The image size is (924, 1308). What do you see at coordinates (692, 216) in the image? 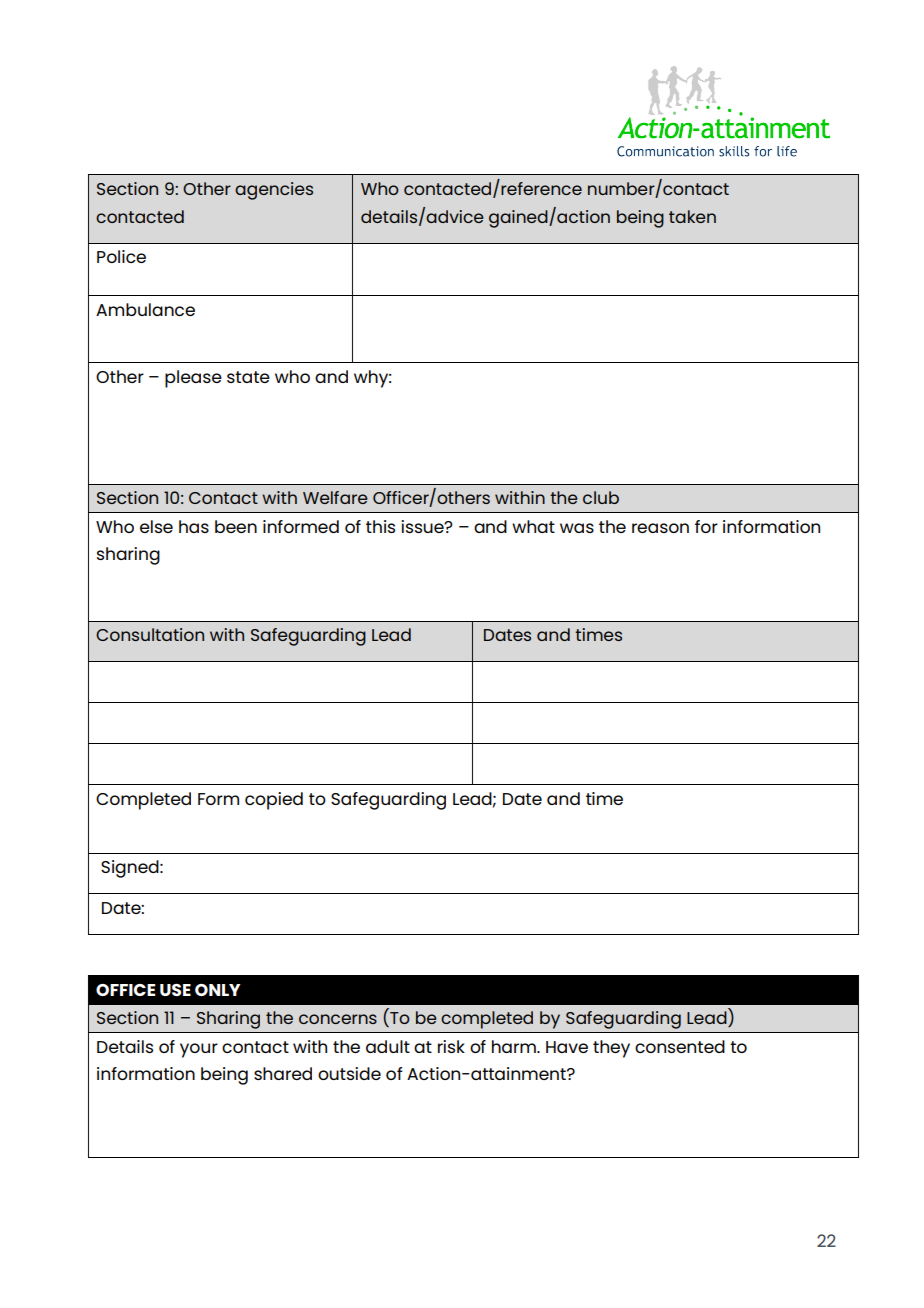
I see `taken` at bounding box center [692, 216].
